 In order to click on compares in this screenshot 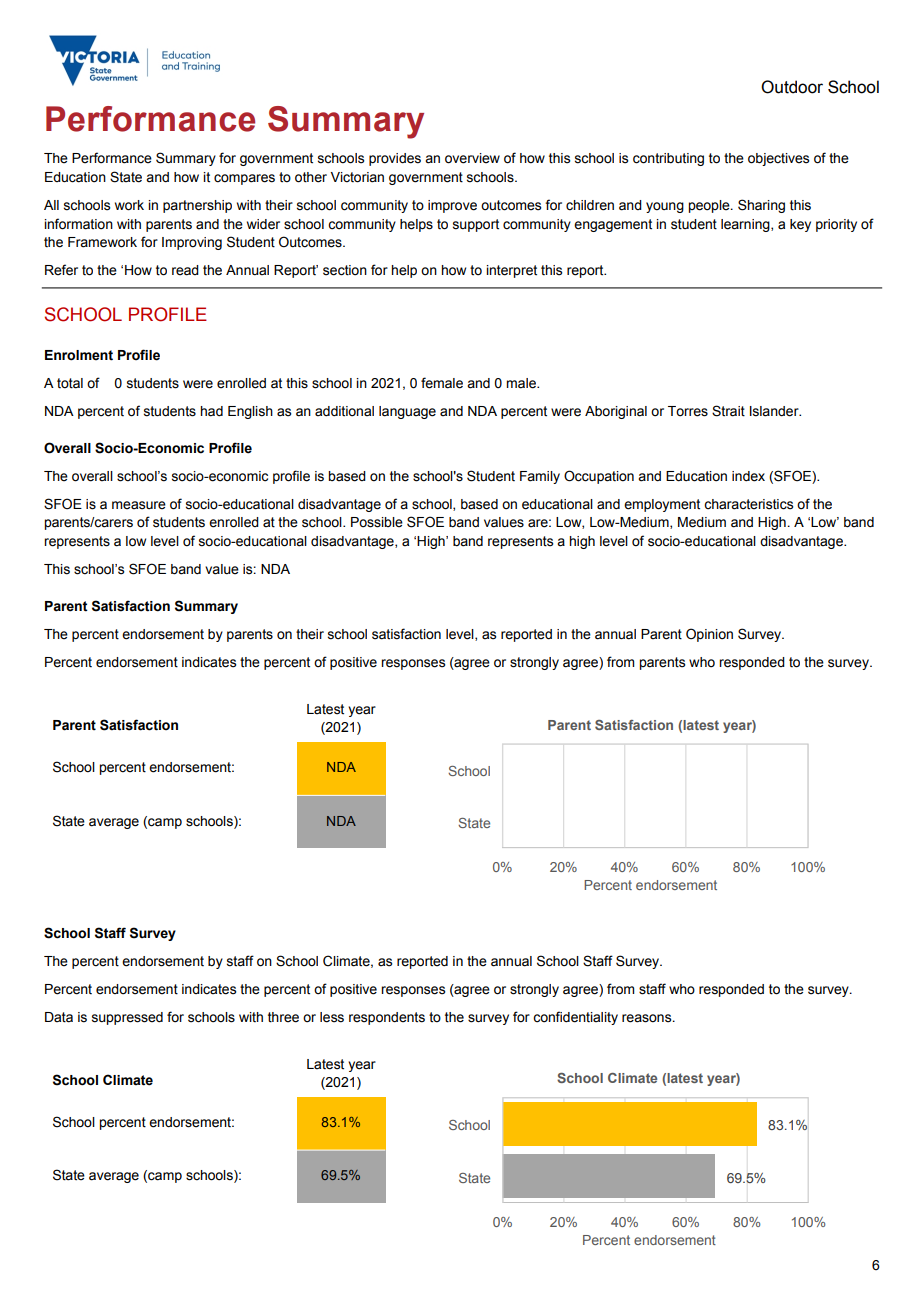, I will do `click(244, 179)`.
